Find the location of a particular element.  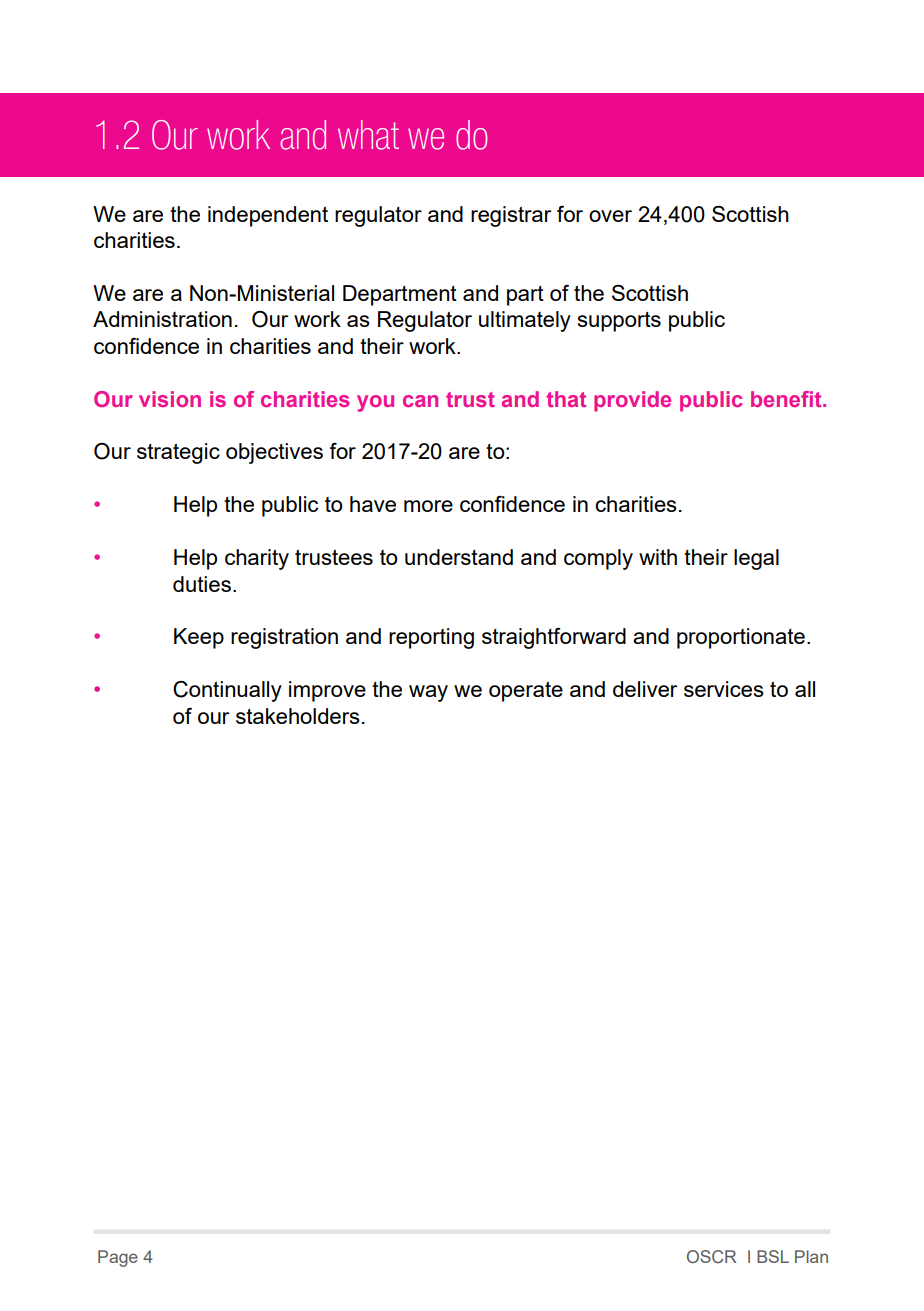

understand is located at coordinates (459, 557).
